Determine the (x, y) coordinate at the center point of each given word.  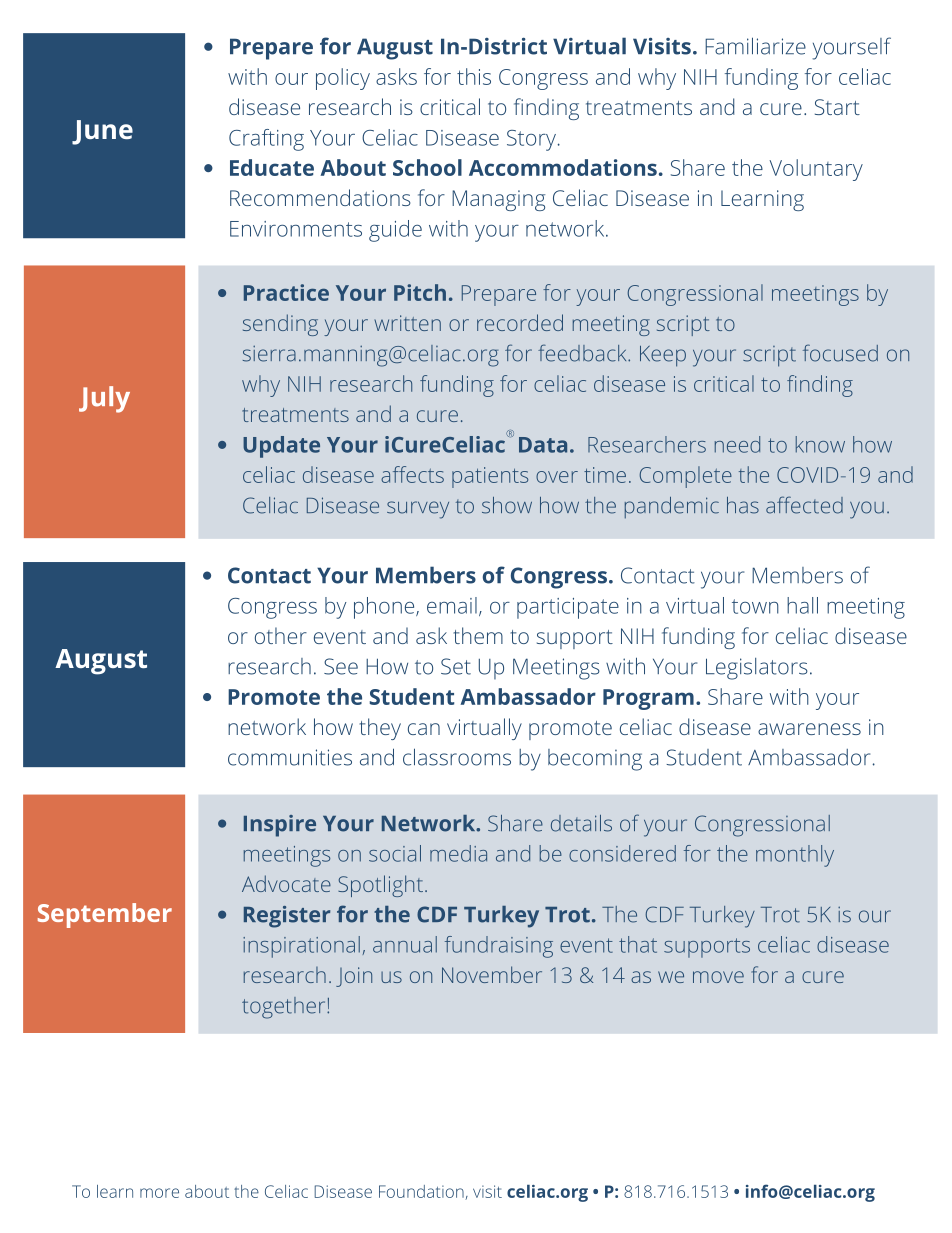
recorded (520, 322)
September (105, 915)
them (478, 635)
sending (280, 325)
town (755, 606)
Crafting (266, 140)
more (159, 1193)
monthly (795, 856)
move (718, 977)
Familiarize (755, 46)
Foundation (422, 1192)
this (474, 76)
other (281, 635)
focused (840, 353)
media (458, 853)
